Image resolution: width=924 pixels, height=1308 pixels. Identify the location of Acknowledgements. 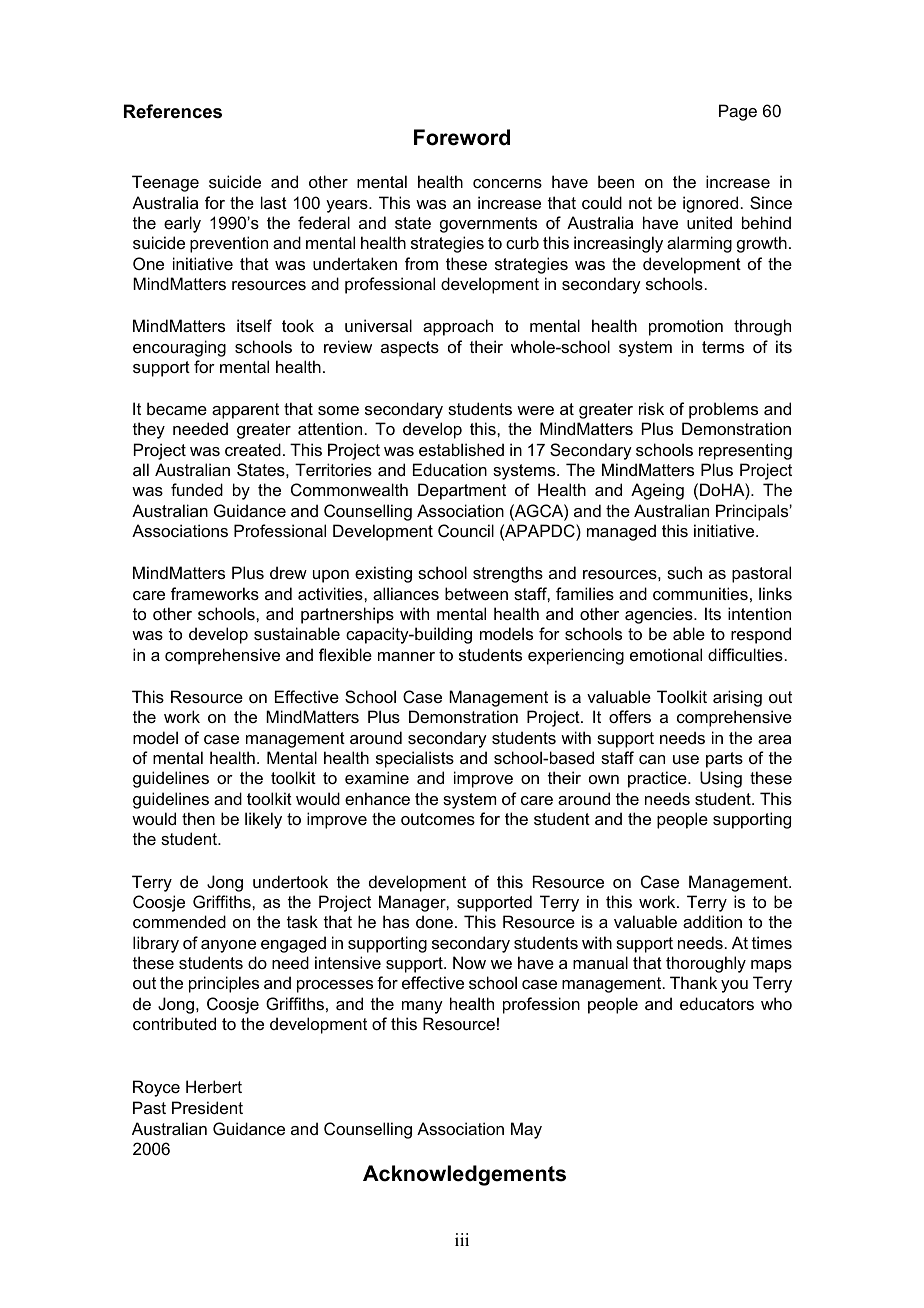
(464, 1175).
